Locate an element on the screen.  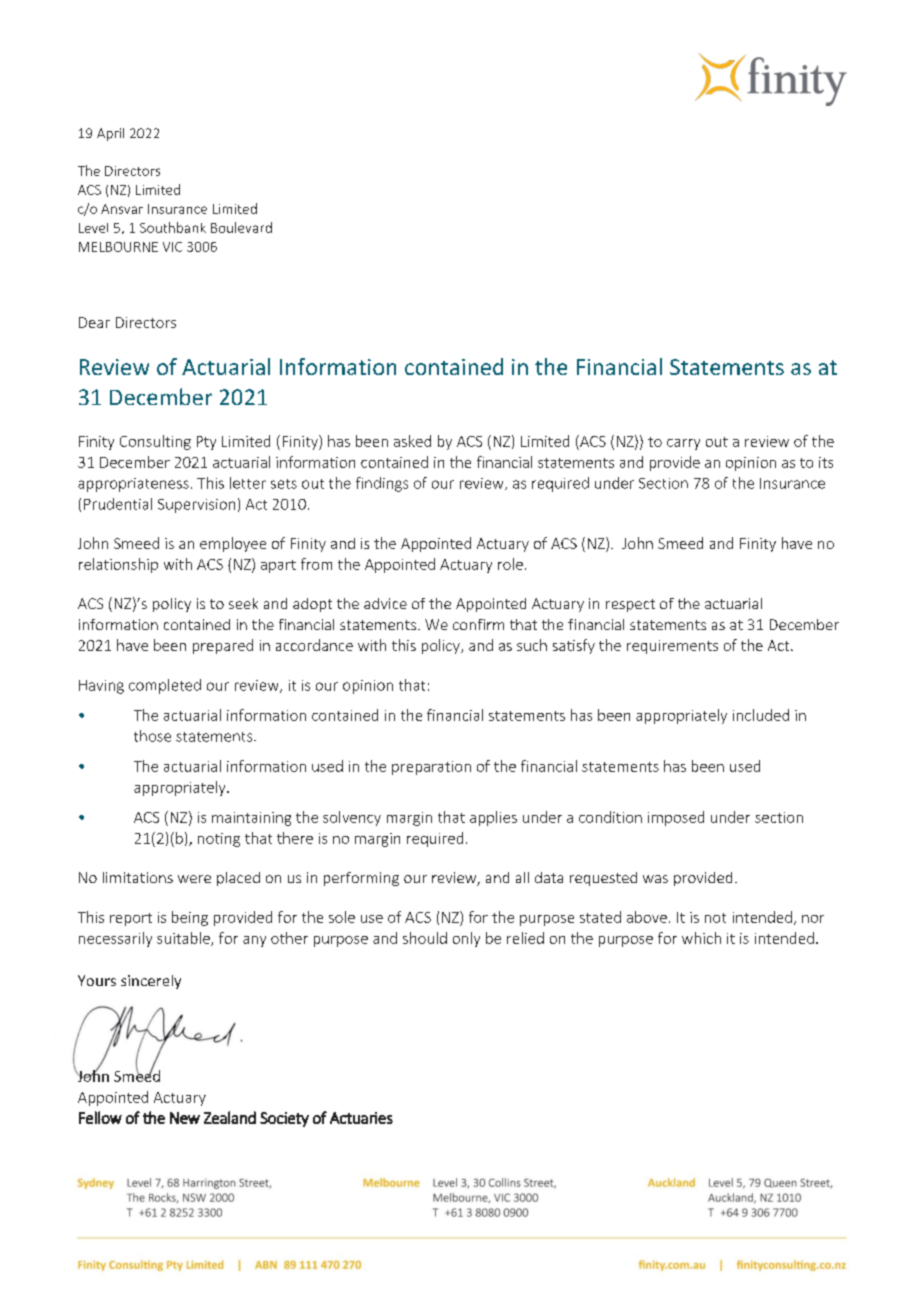
carry is located at coordinates (683, 444).
